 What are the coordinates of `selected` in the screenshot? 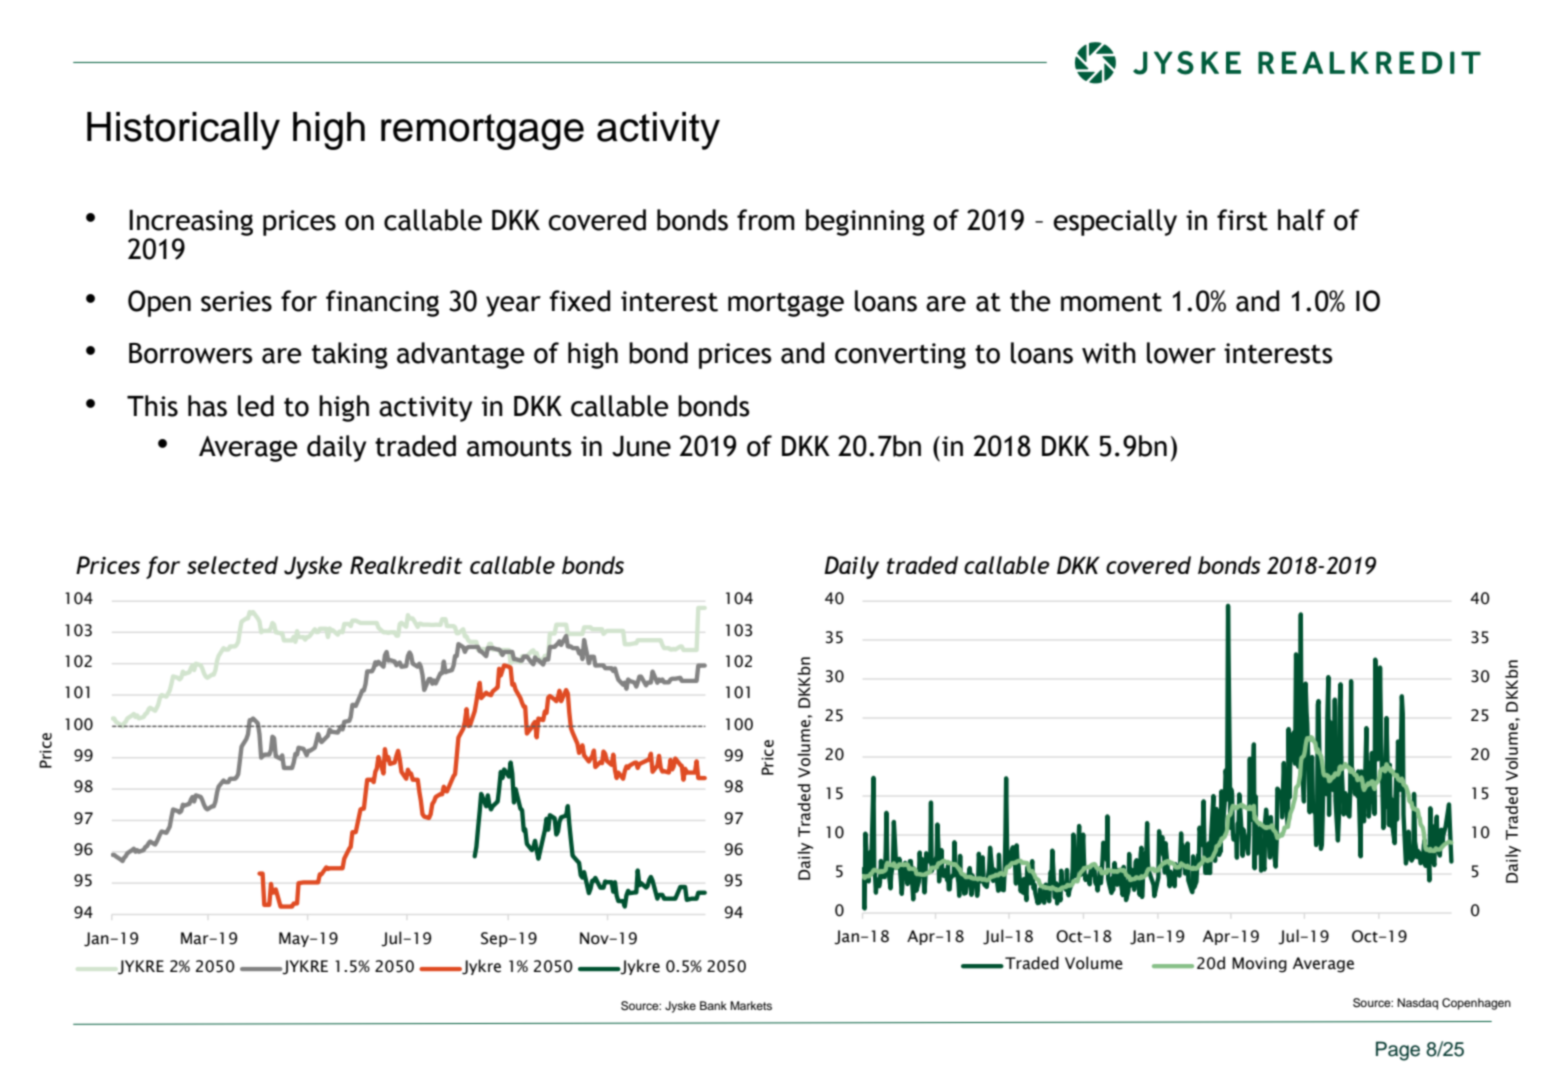 It's located at (232, 565).
